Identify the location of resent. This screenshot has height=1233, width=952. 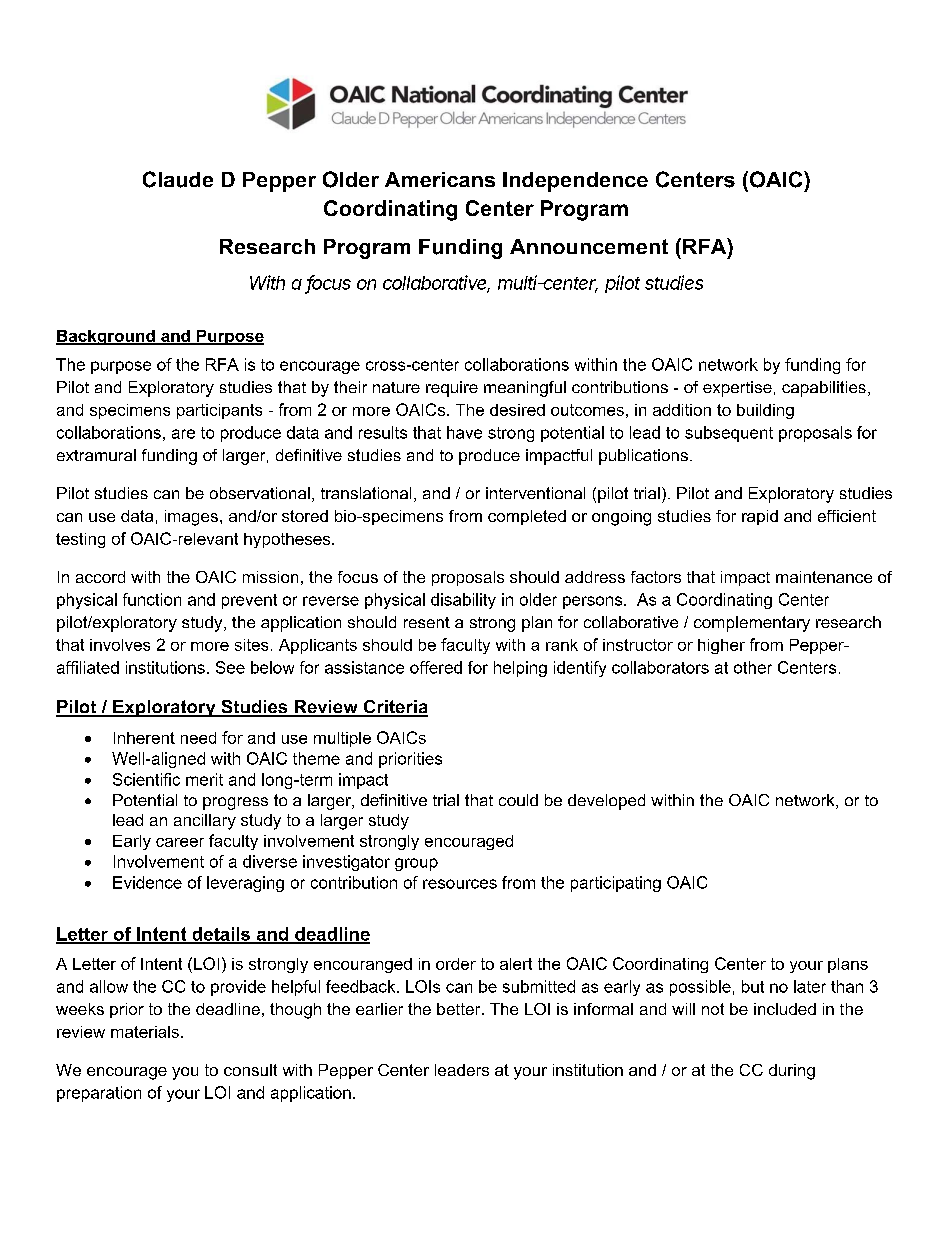
(427, 622).
